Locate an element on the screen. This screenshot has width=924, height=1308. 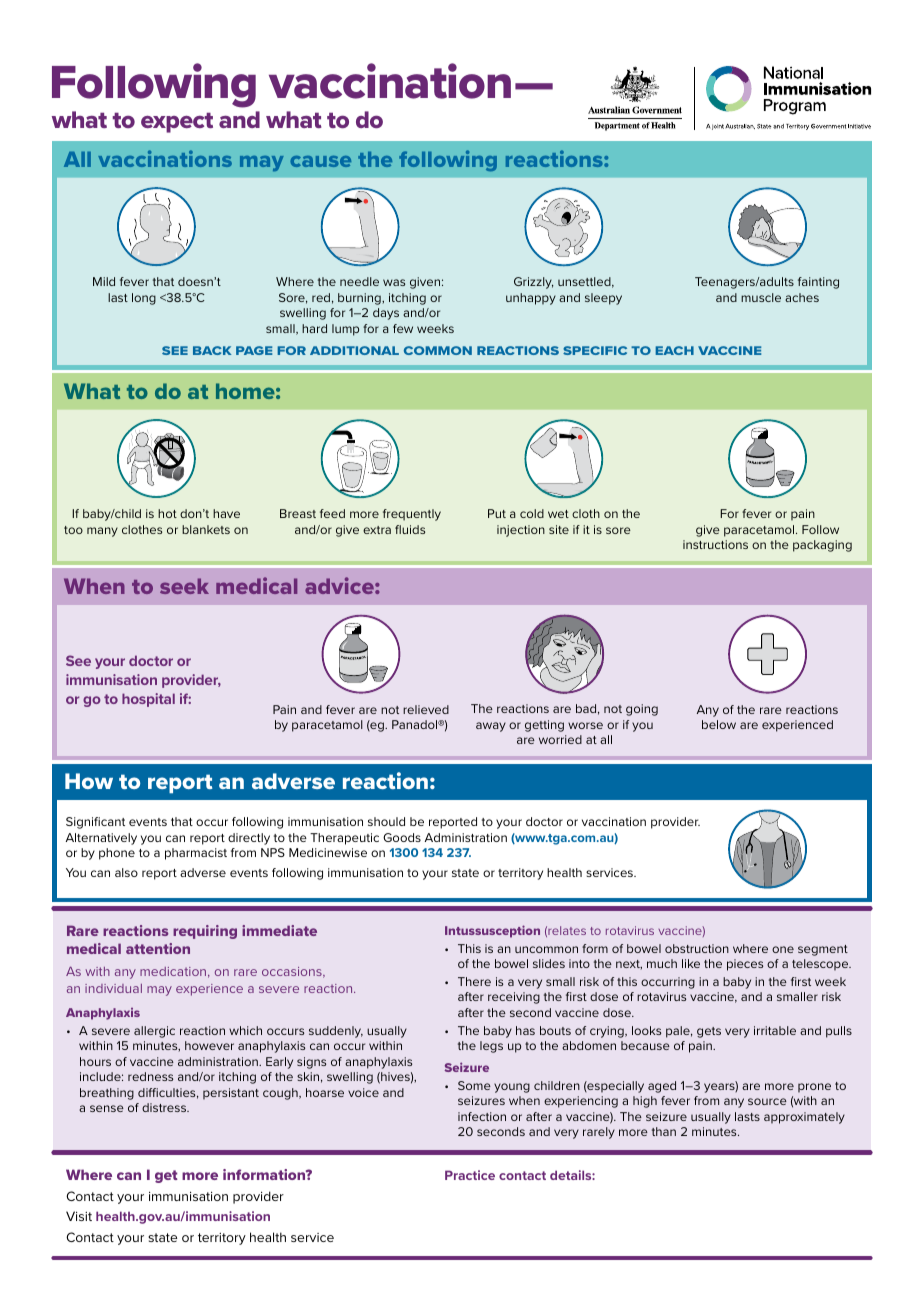
Goods is located at coordinates (402, 837).
